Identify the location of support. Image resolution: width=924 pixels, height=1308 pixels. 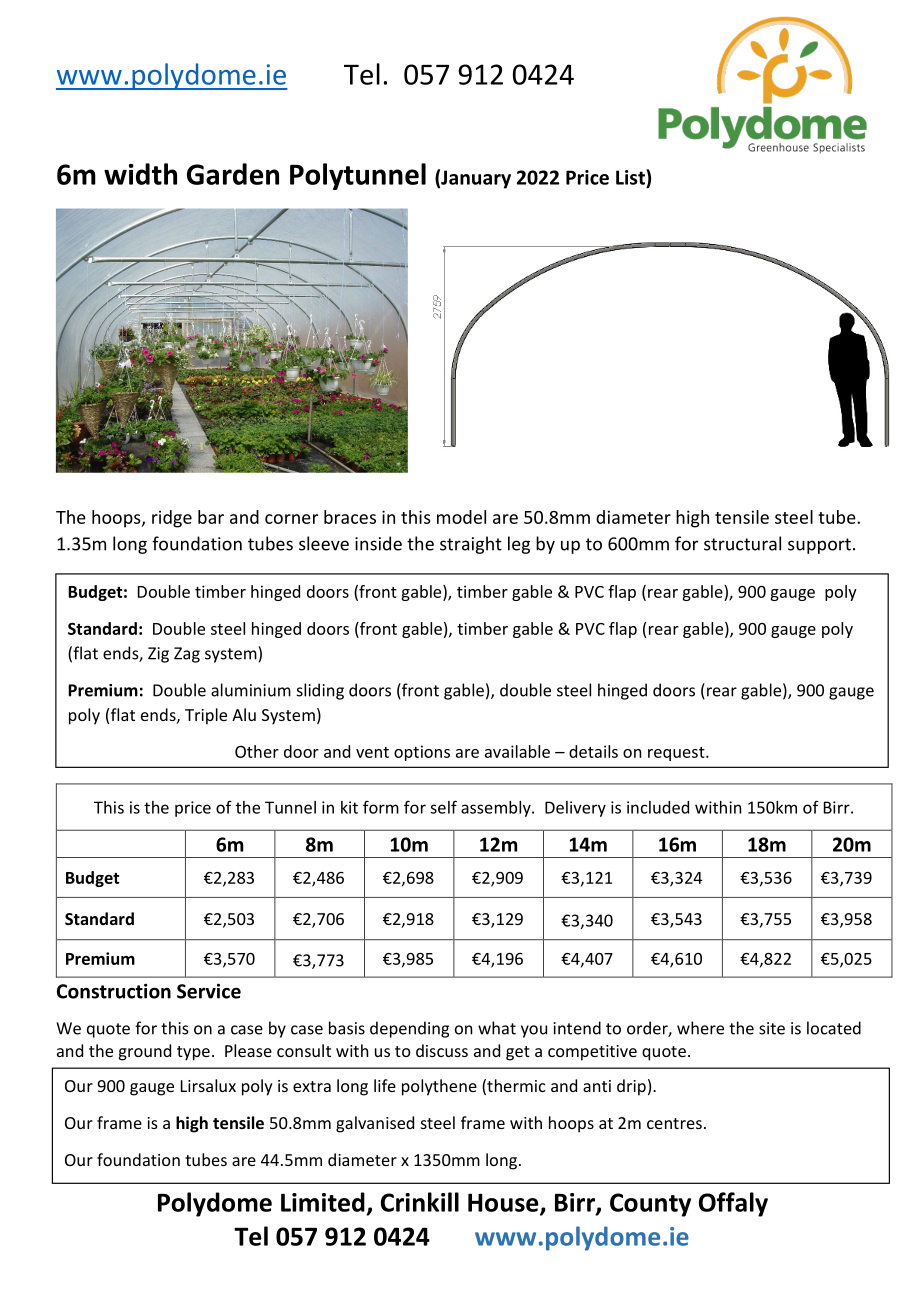
(819, 546).
